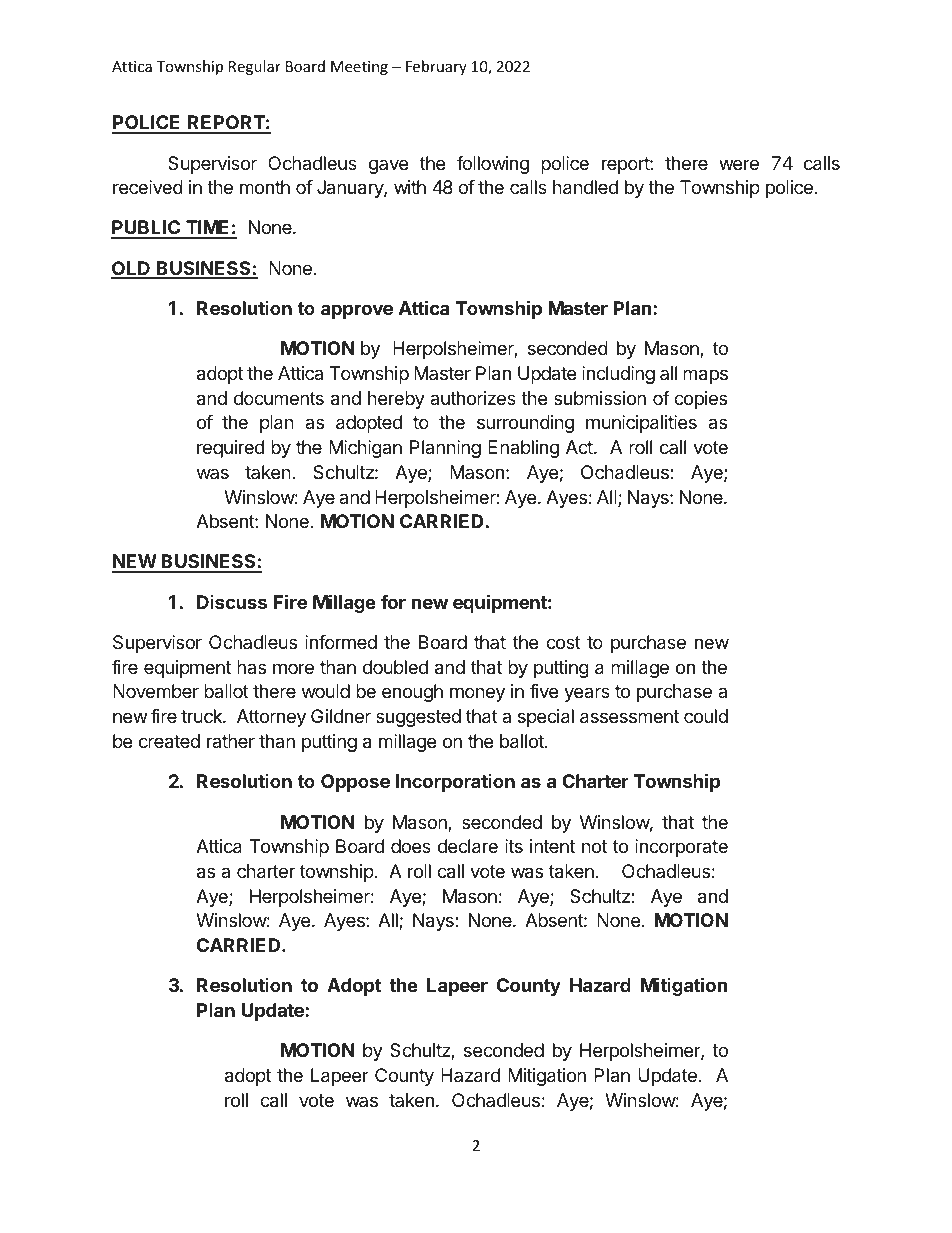  I want to click on rather, so click(231, 741).
